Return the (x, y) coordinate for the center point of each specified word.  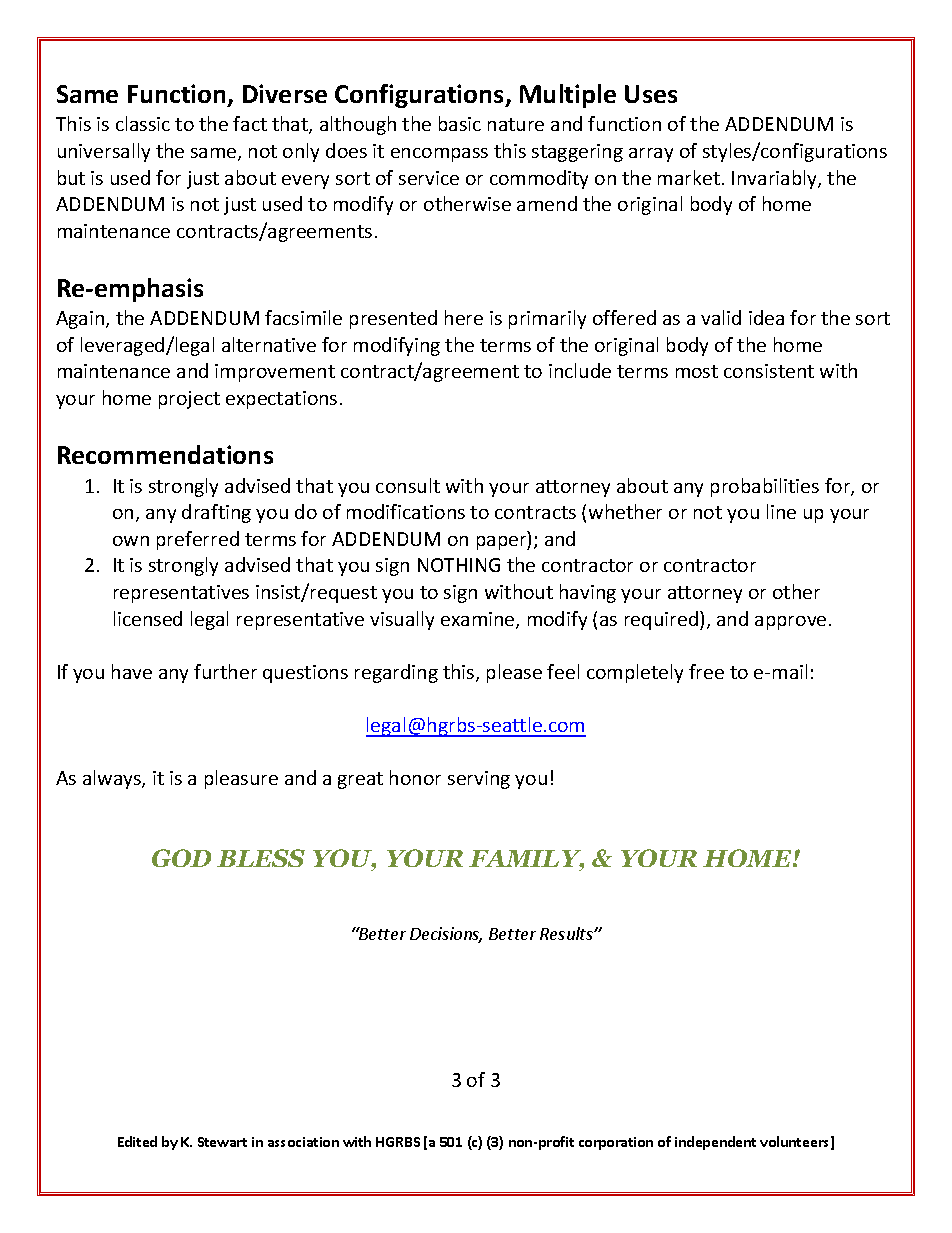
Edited (137, 1141)
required (663, 620)
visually (402, 620)
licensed (148, 618)
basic (460, 123)
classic (143, 123)
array (651, 155)
